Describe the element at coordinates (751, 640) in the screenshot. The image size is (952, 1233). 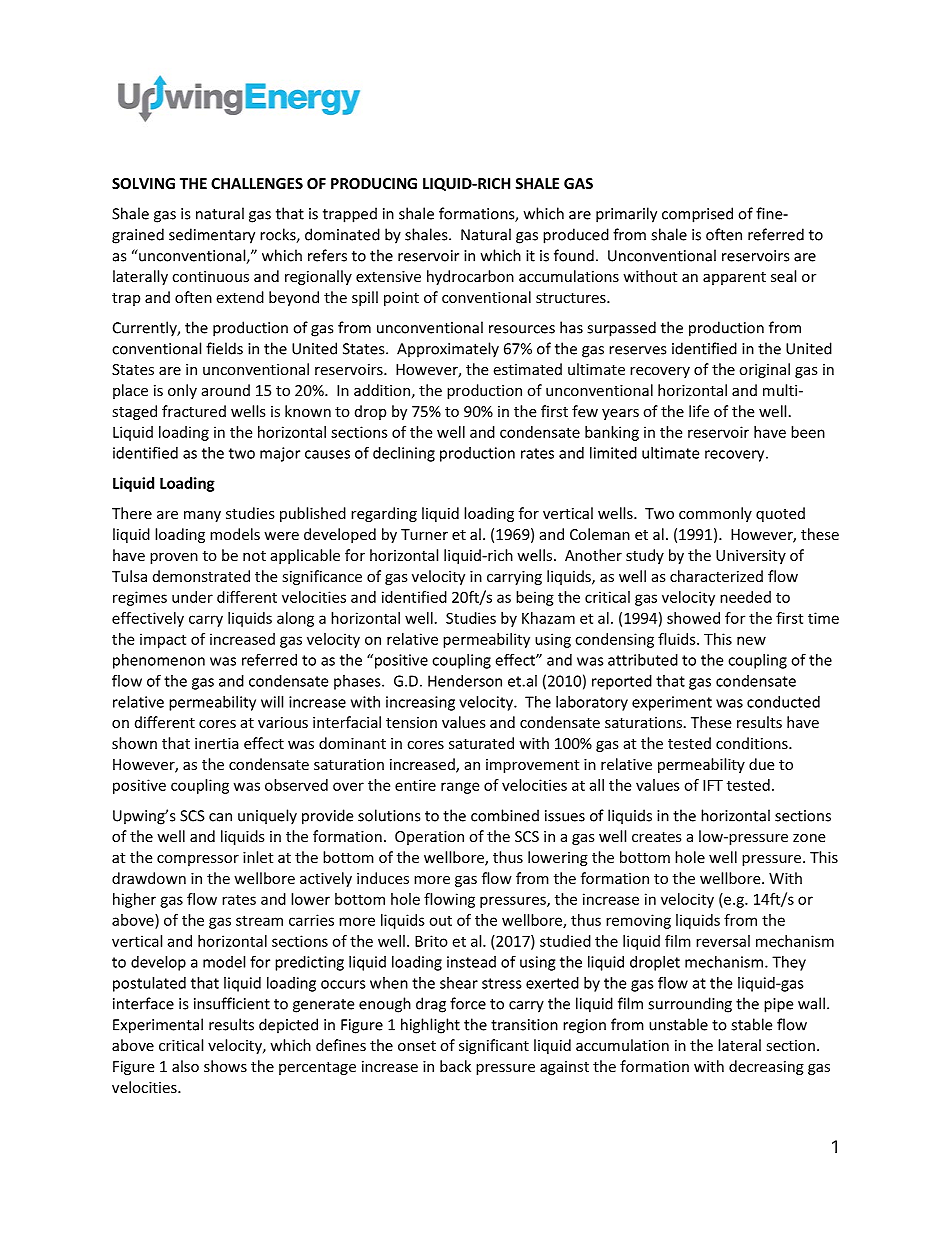
I see `new` at that location.
